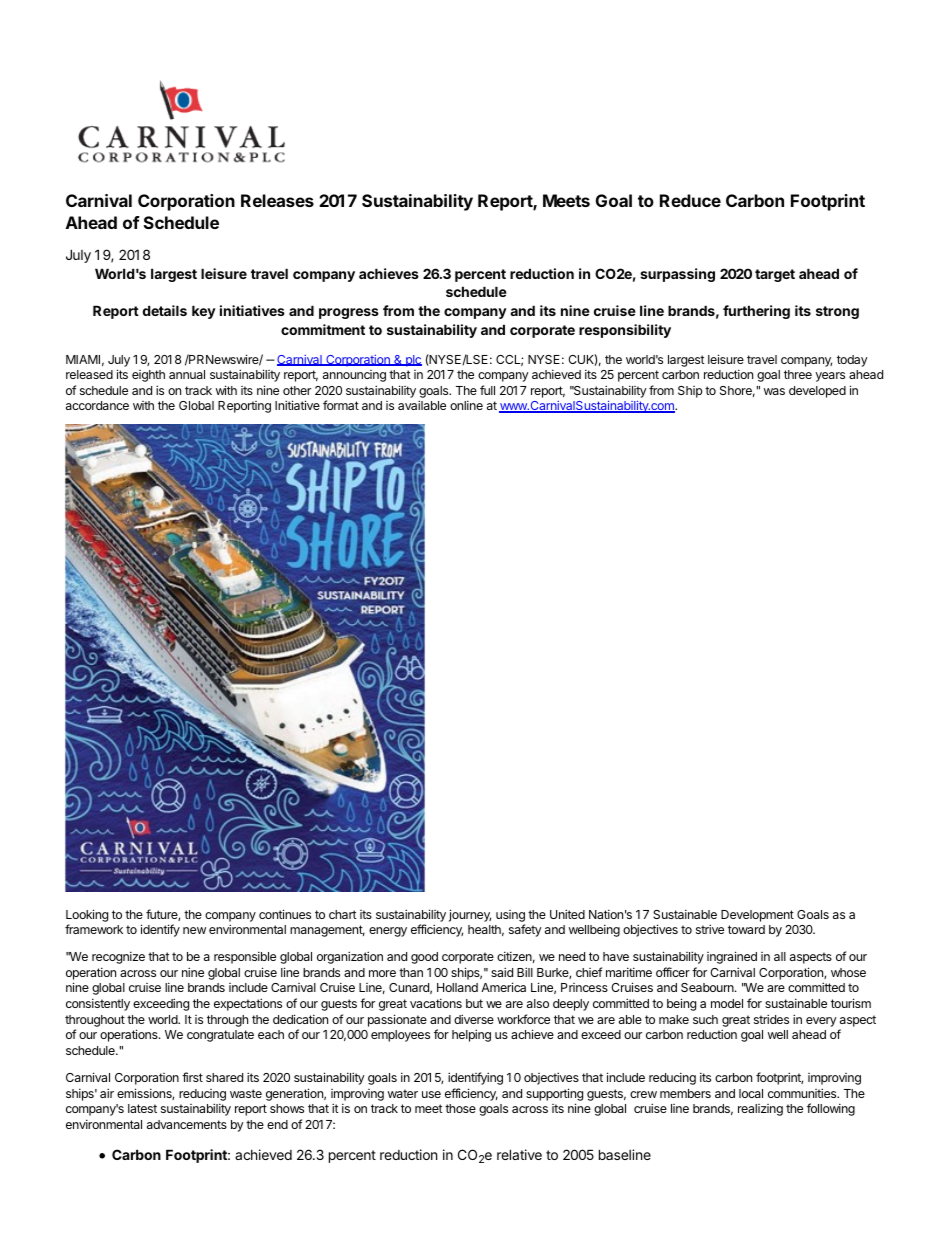 The height and width of the screenshot is (1233, 952). What do you see at coordinates (460, 1108) in the screenshot?
I see `those` at bounding box center [460, 1108].
